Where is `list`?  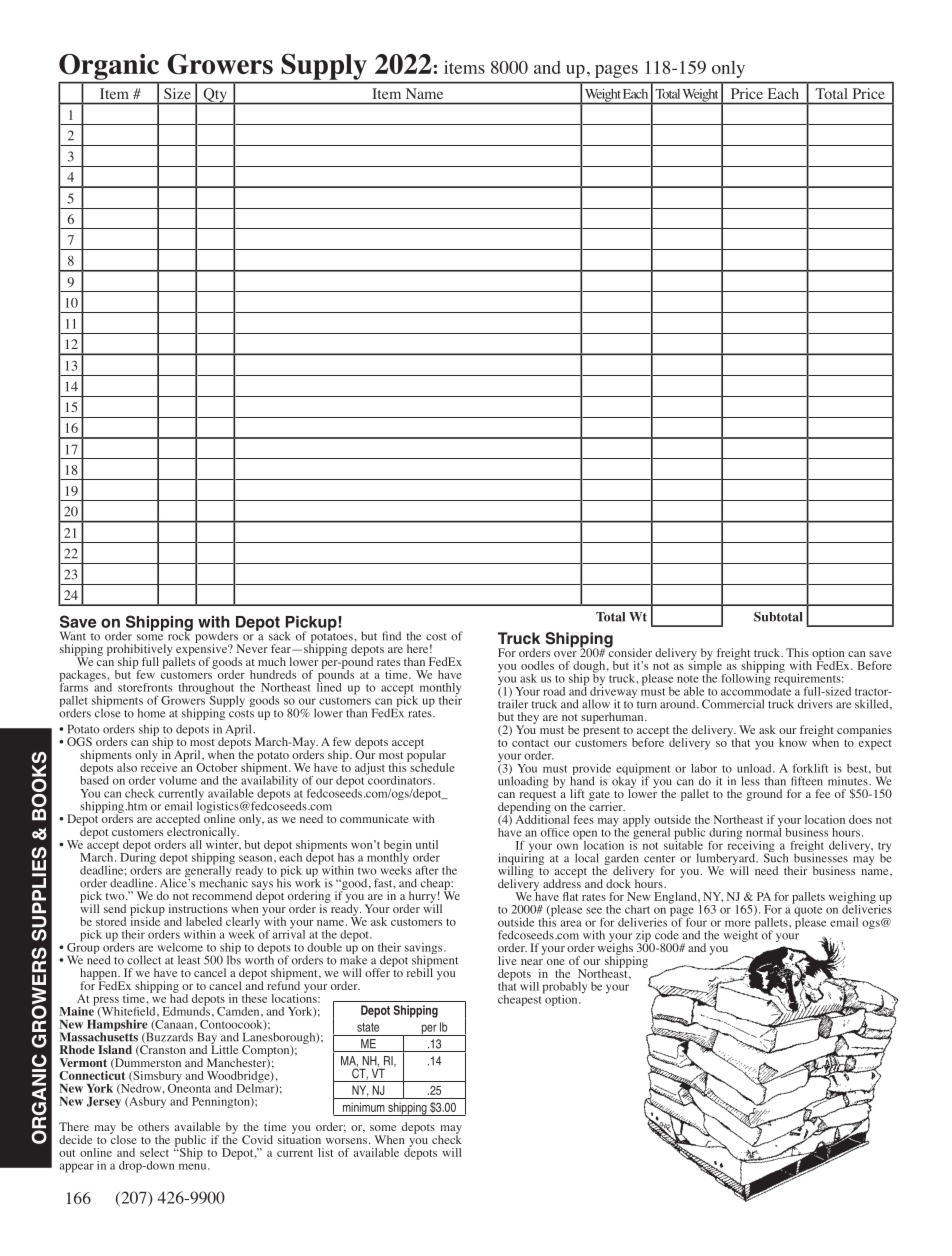
list is located at coordinates (325, 1152).
